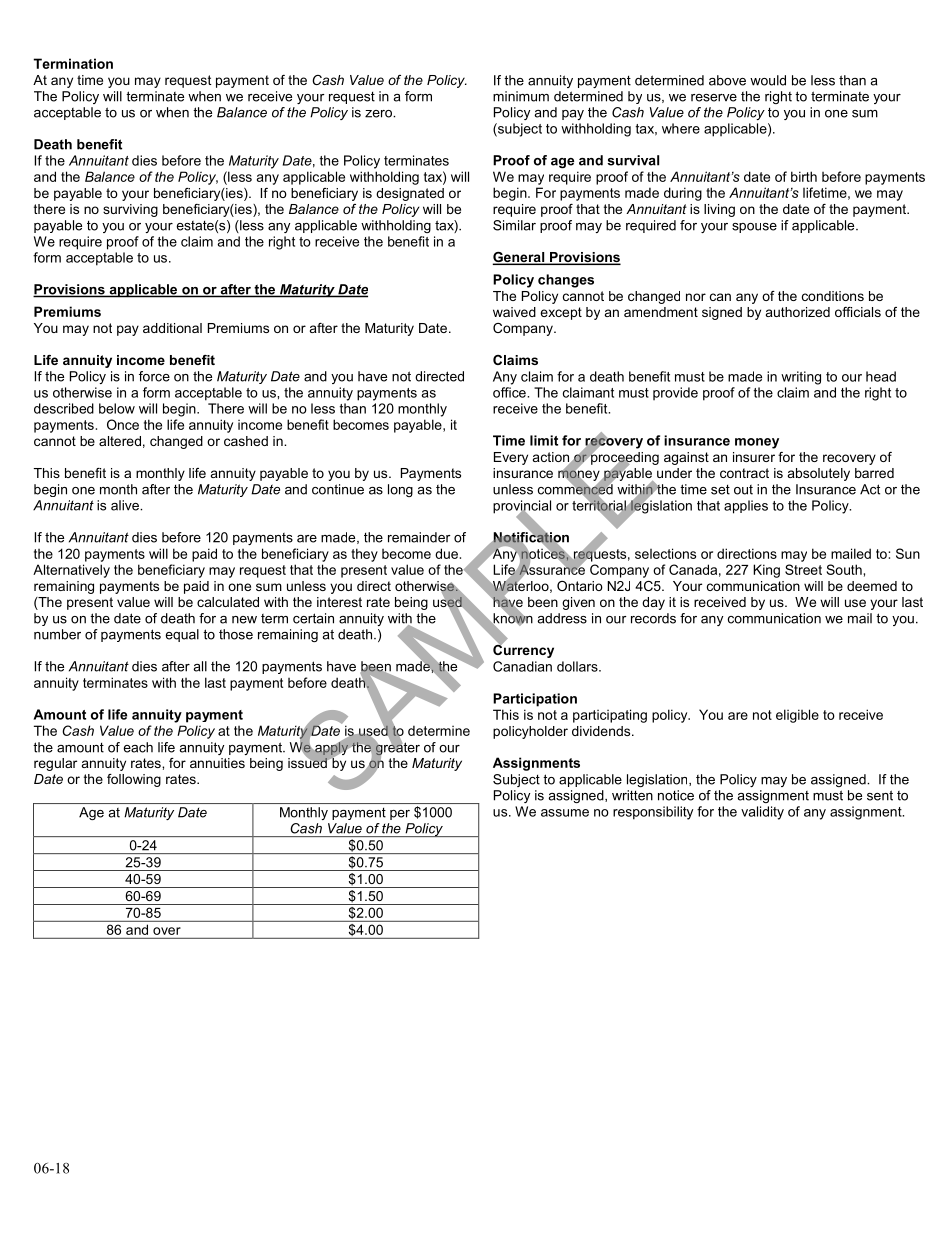 Image resolution: width=952 pixels, height=1233 pixels. What do you see at coordinates (521, 96) in the document?
I see `minimum` at bounding box center [521, 96].
